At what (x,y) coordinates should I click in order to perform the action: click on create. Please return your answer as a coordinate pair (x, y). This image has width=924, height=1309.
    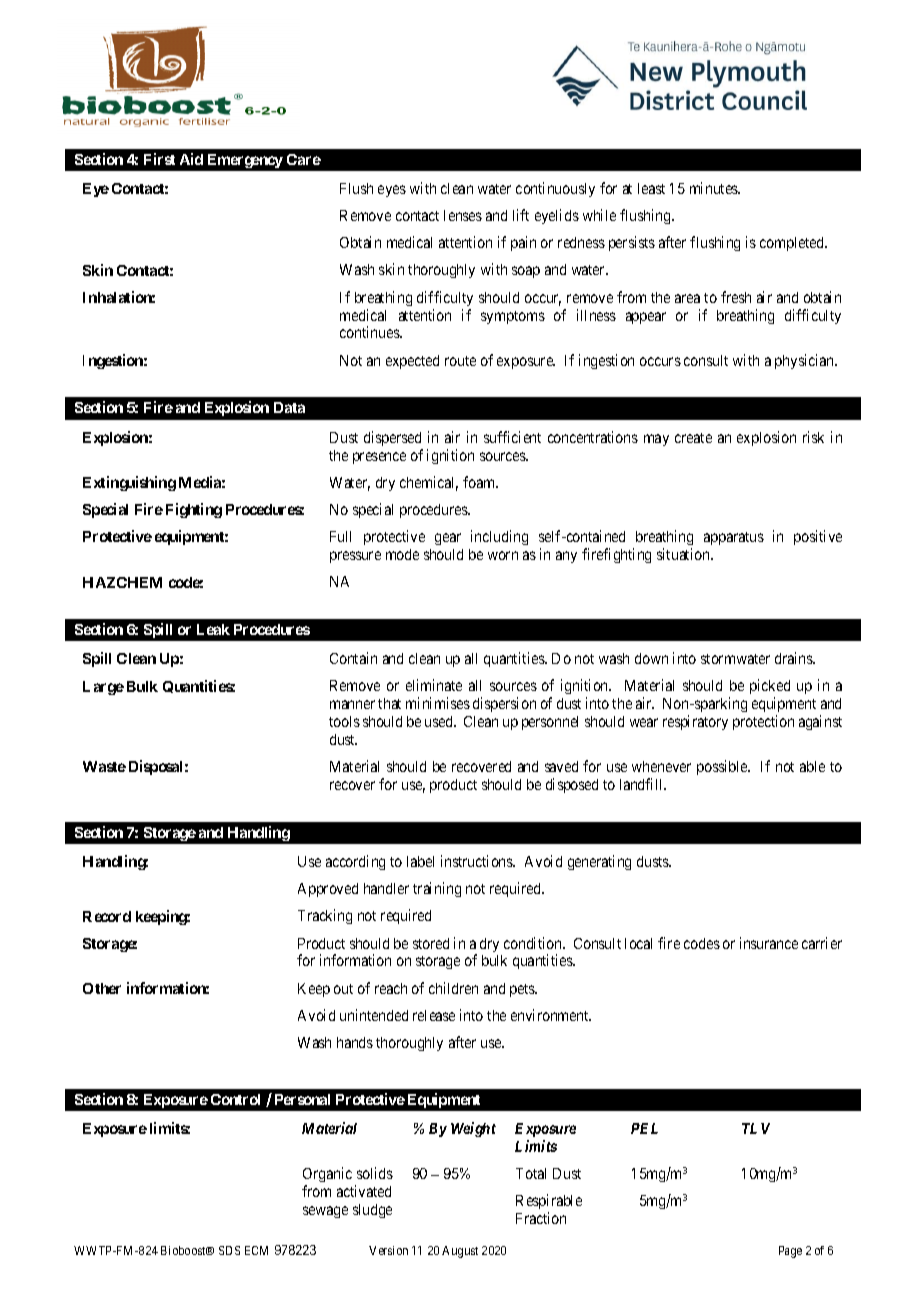
    Looking at the image, I should click on (693, 438).
